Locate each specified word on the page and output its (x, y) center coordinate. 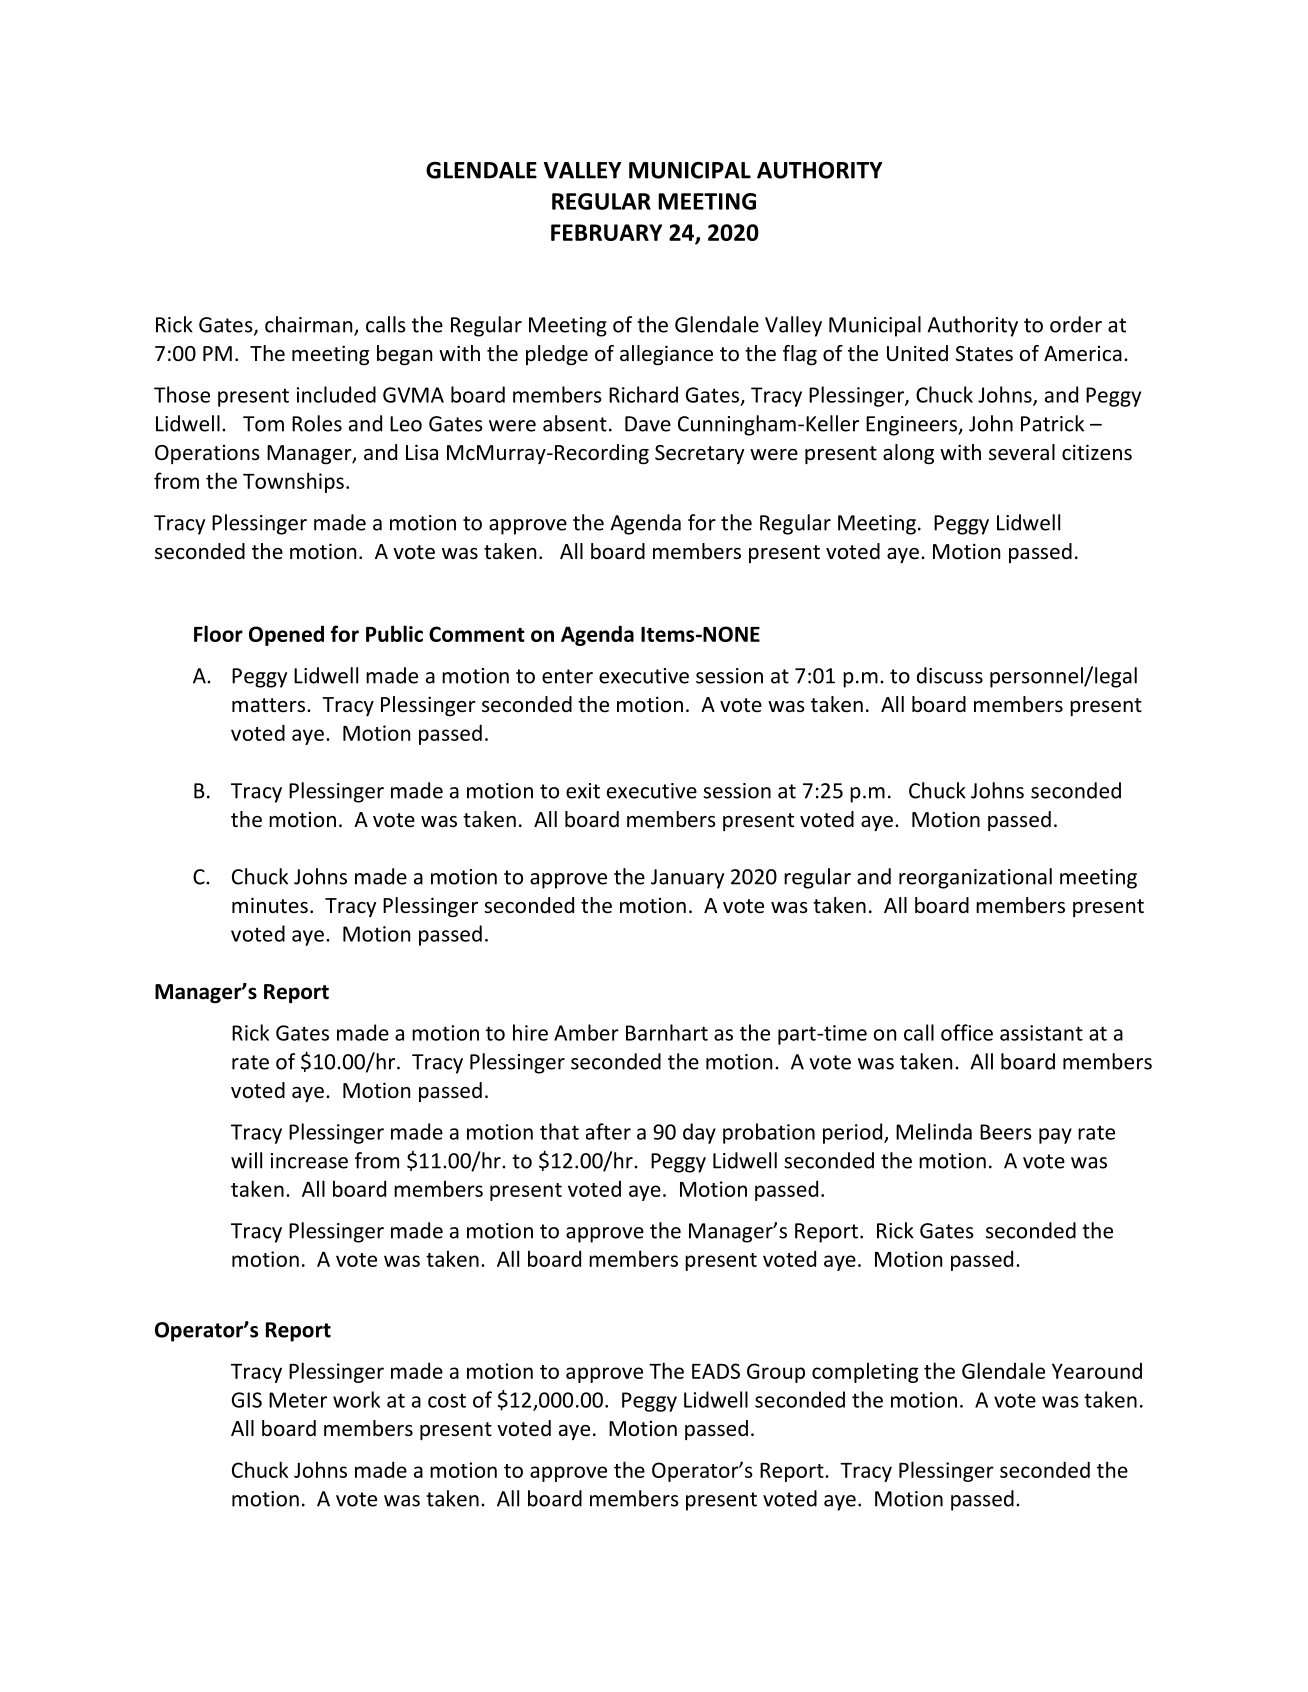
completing (865, 1372)
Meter (298, 1400)
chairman (310, 325)
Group (776, 1373)
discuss (950, 675)
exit (583, 791)
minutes (270, 905)
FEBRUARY (606, 232)
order (1076, 324)
